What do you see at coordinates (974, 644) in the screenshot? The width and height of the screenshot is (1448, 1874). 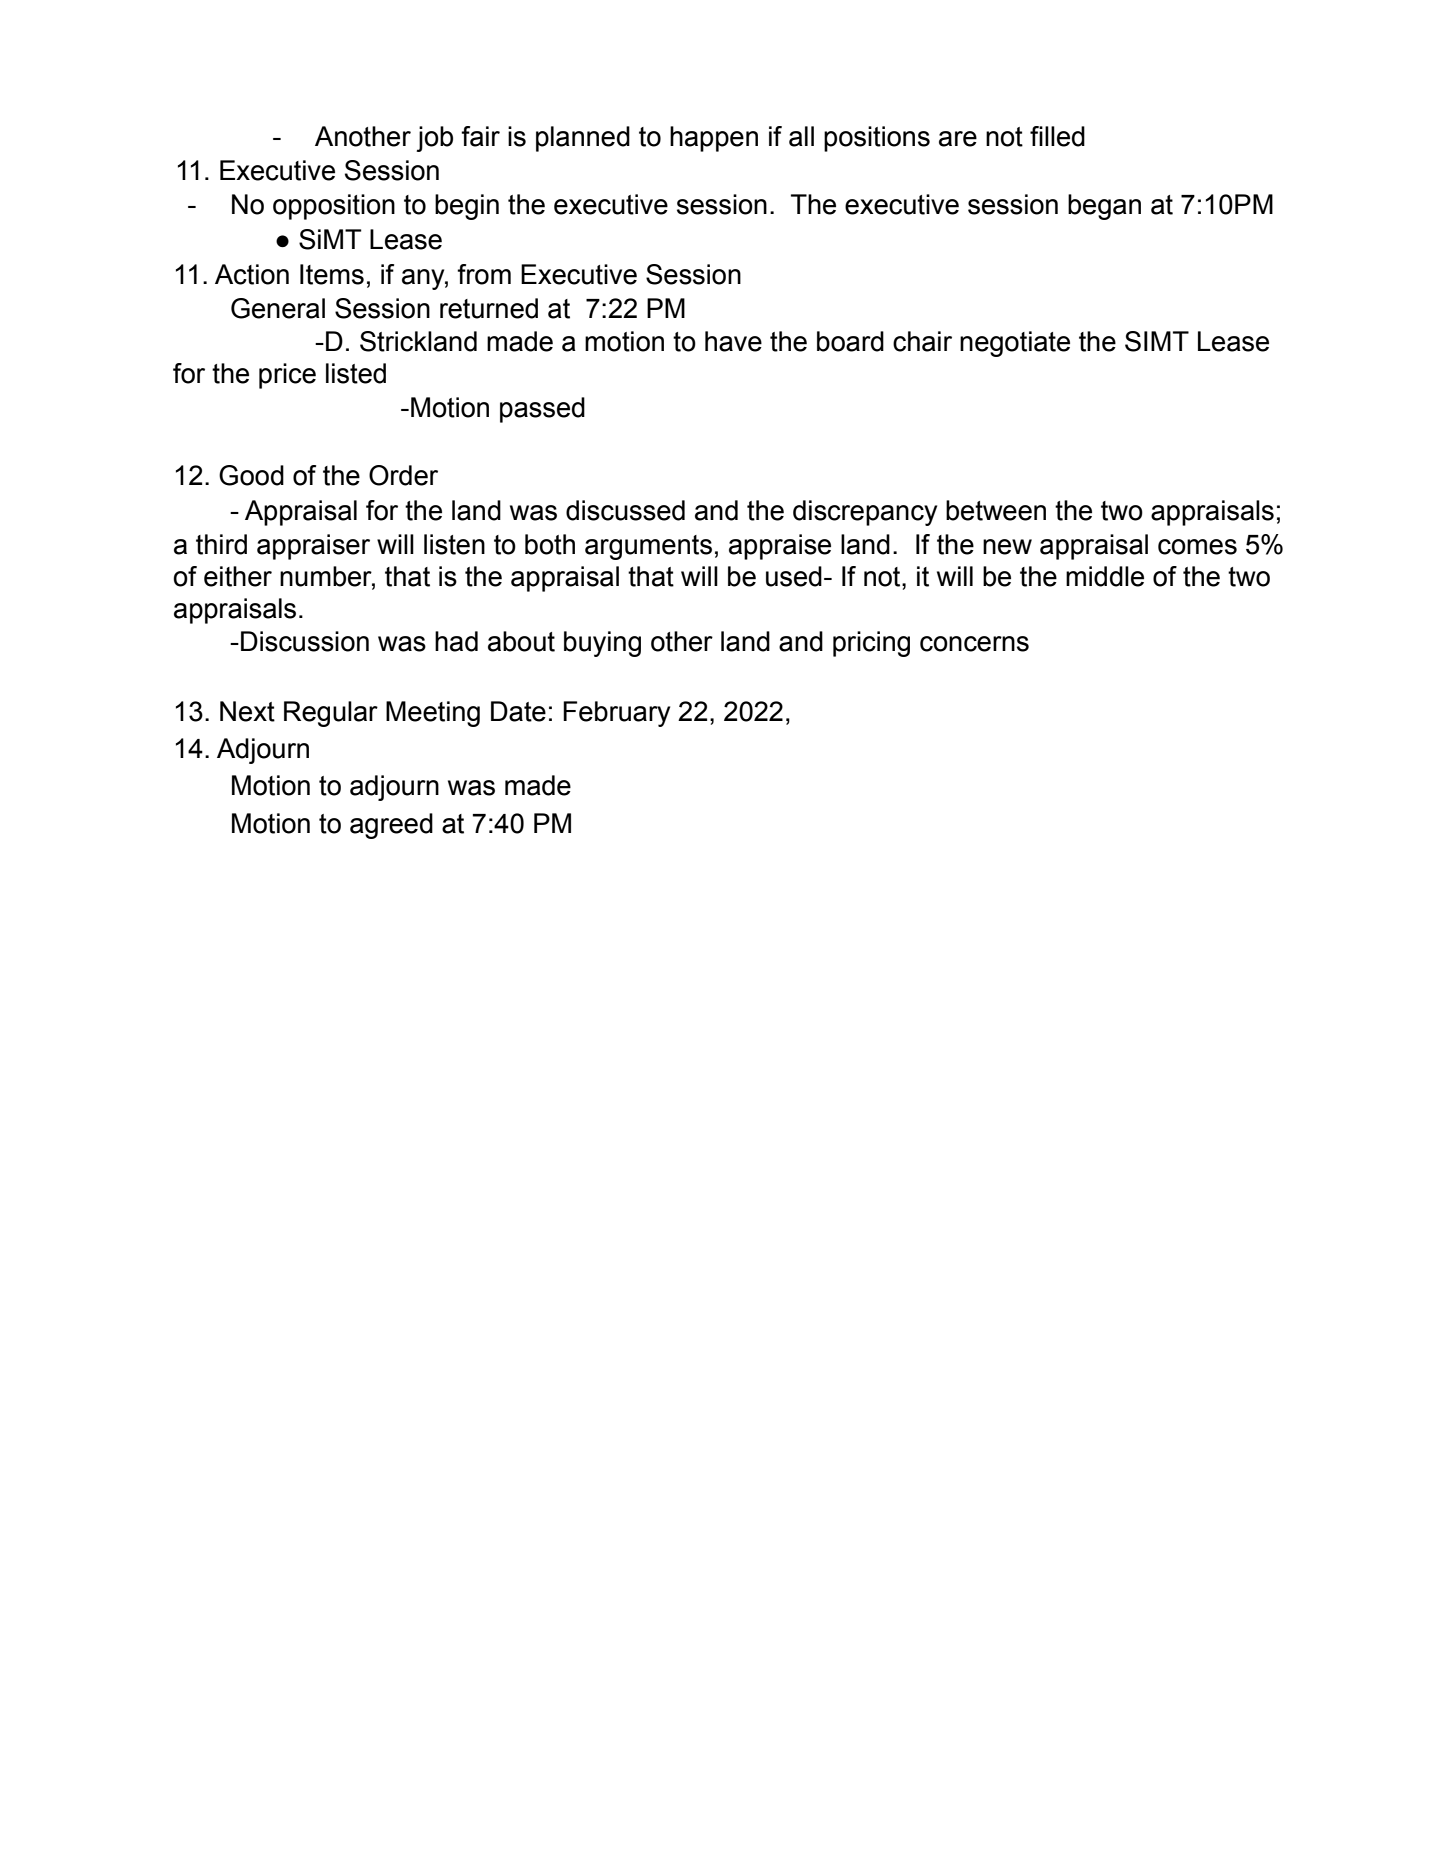 I see `concerns` at bounding box center [974, 644].
